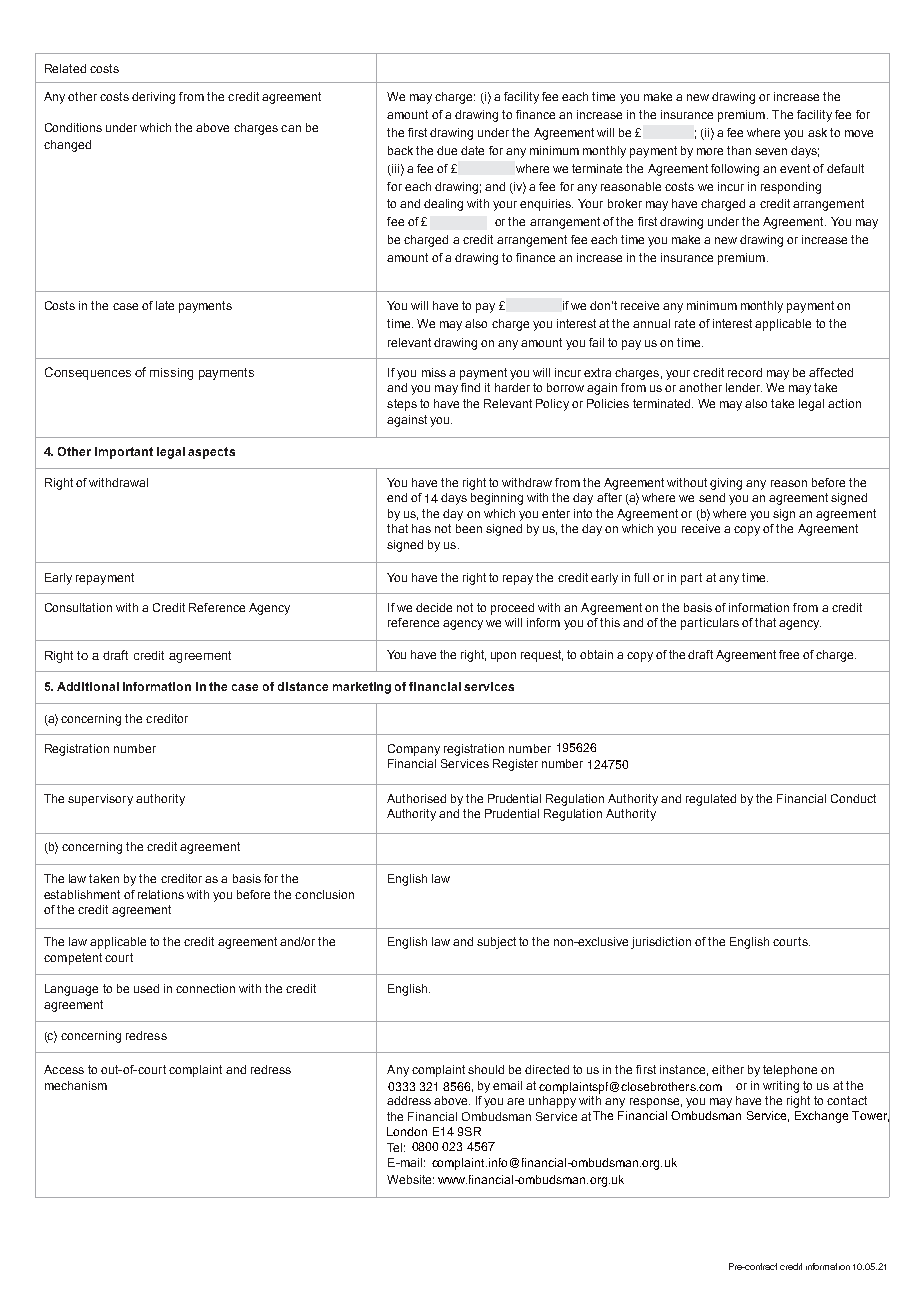 The image size is (924, 1308). Describe the element at coordinates (497, 499) in the screenshot. I see `beginning` at that location.
